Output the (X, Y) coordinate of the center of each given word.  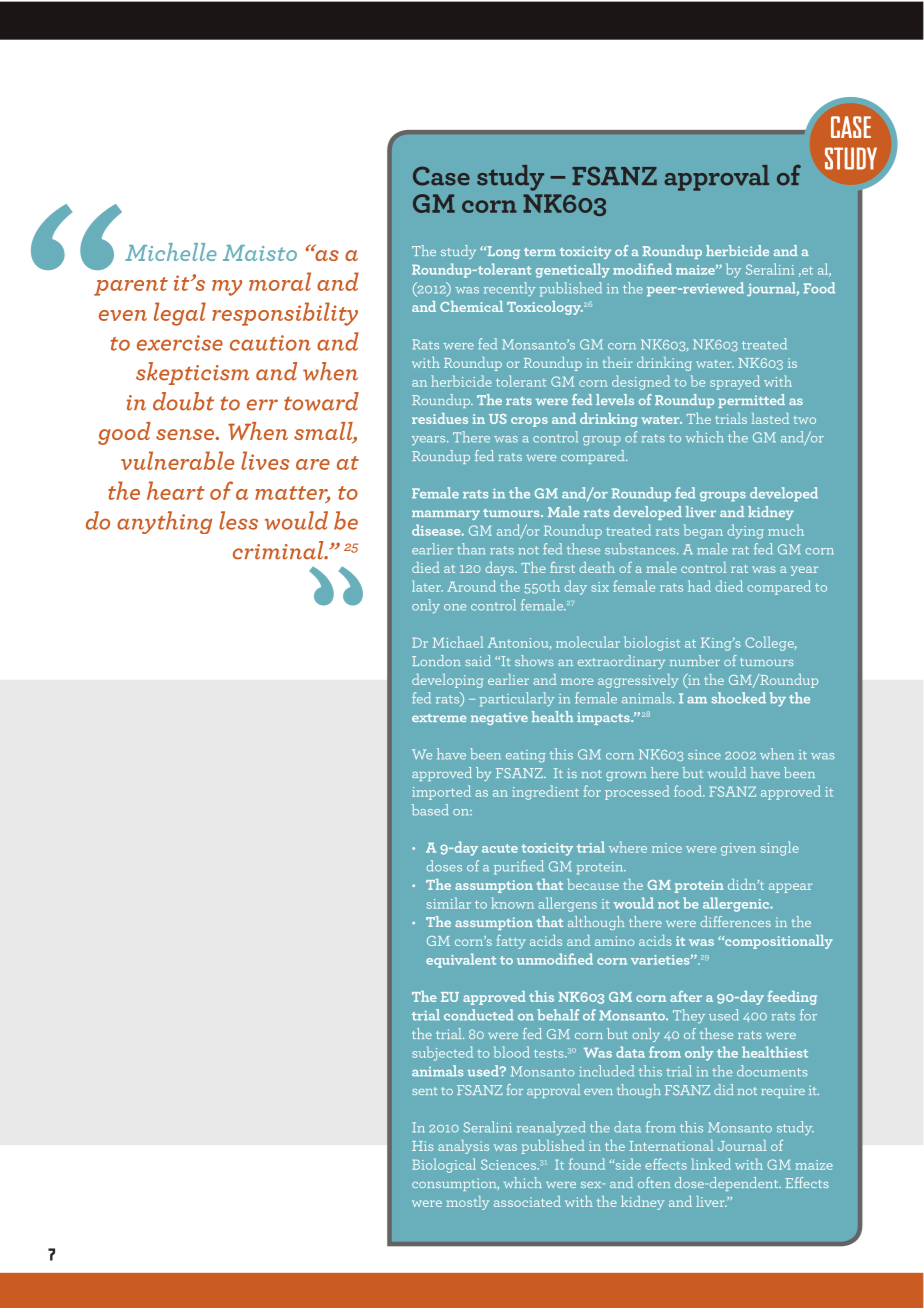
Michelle (171, 252)
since (704, 755)
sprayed (735, 382)
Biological (444, 1165)
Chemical (471, 306)
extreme (439, 718)
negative (499, 718)
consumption (455, 1184)
